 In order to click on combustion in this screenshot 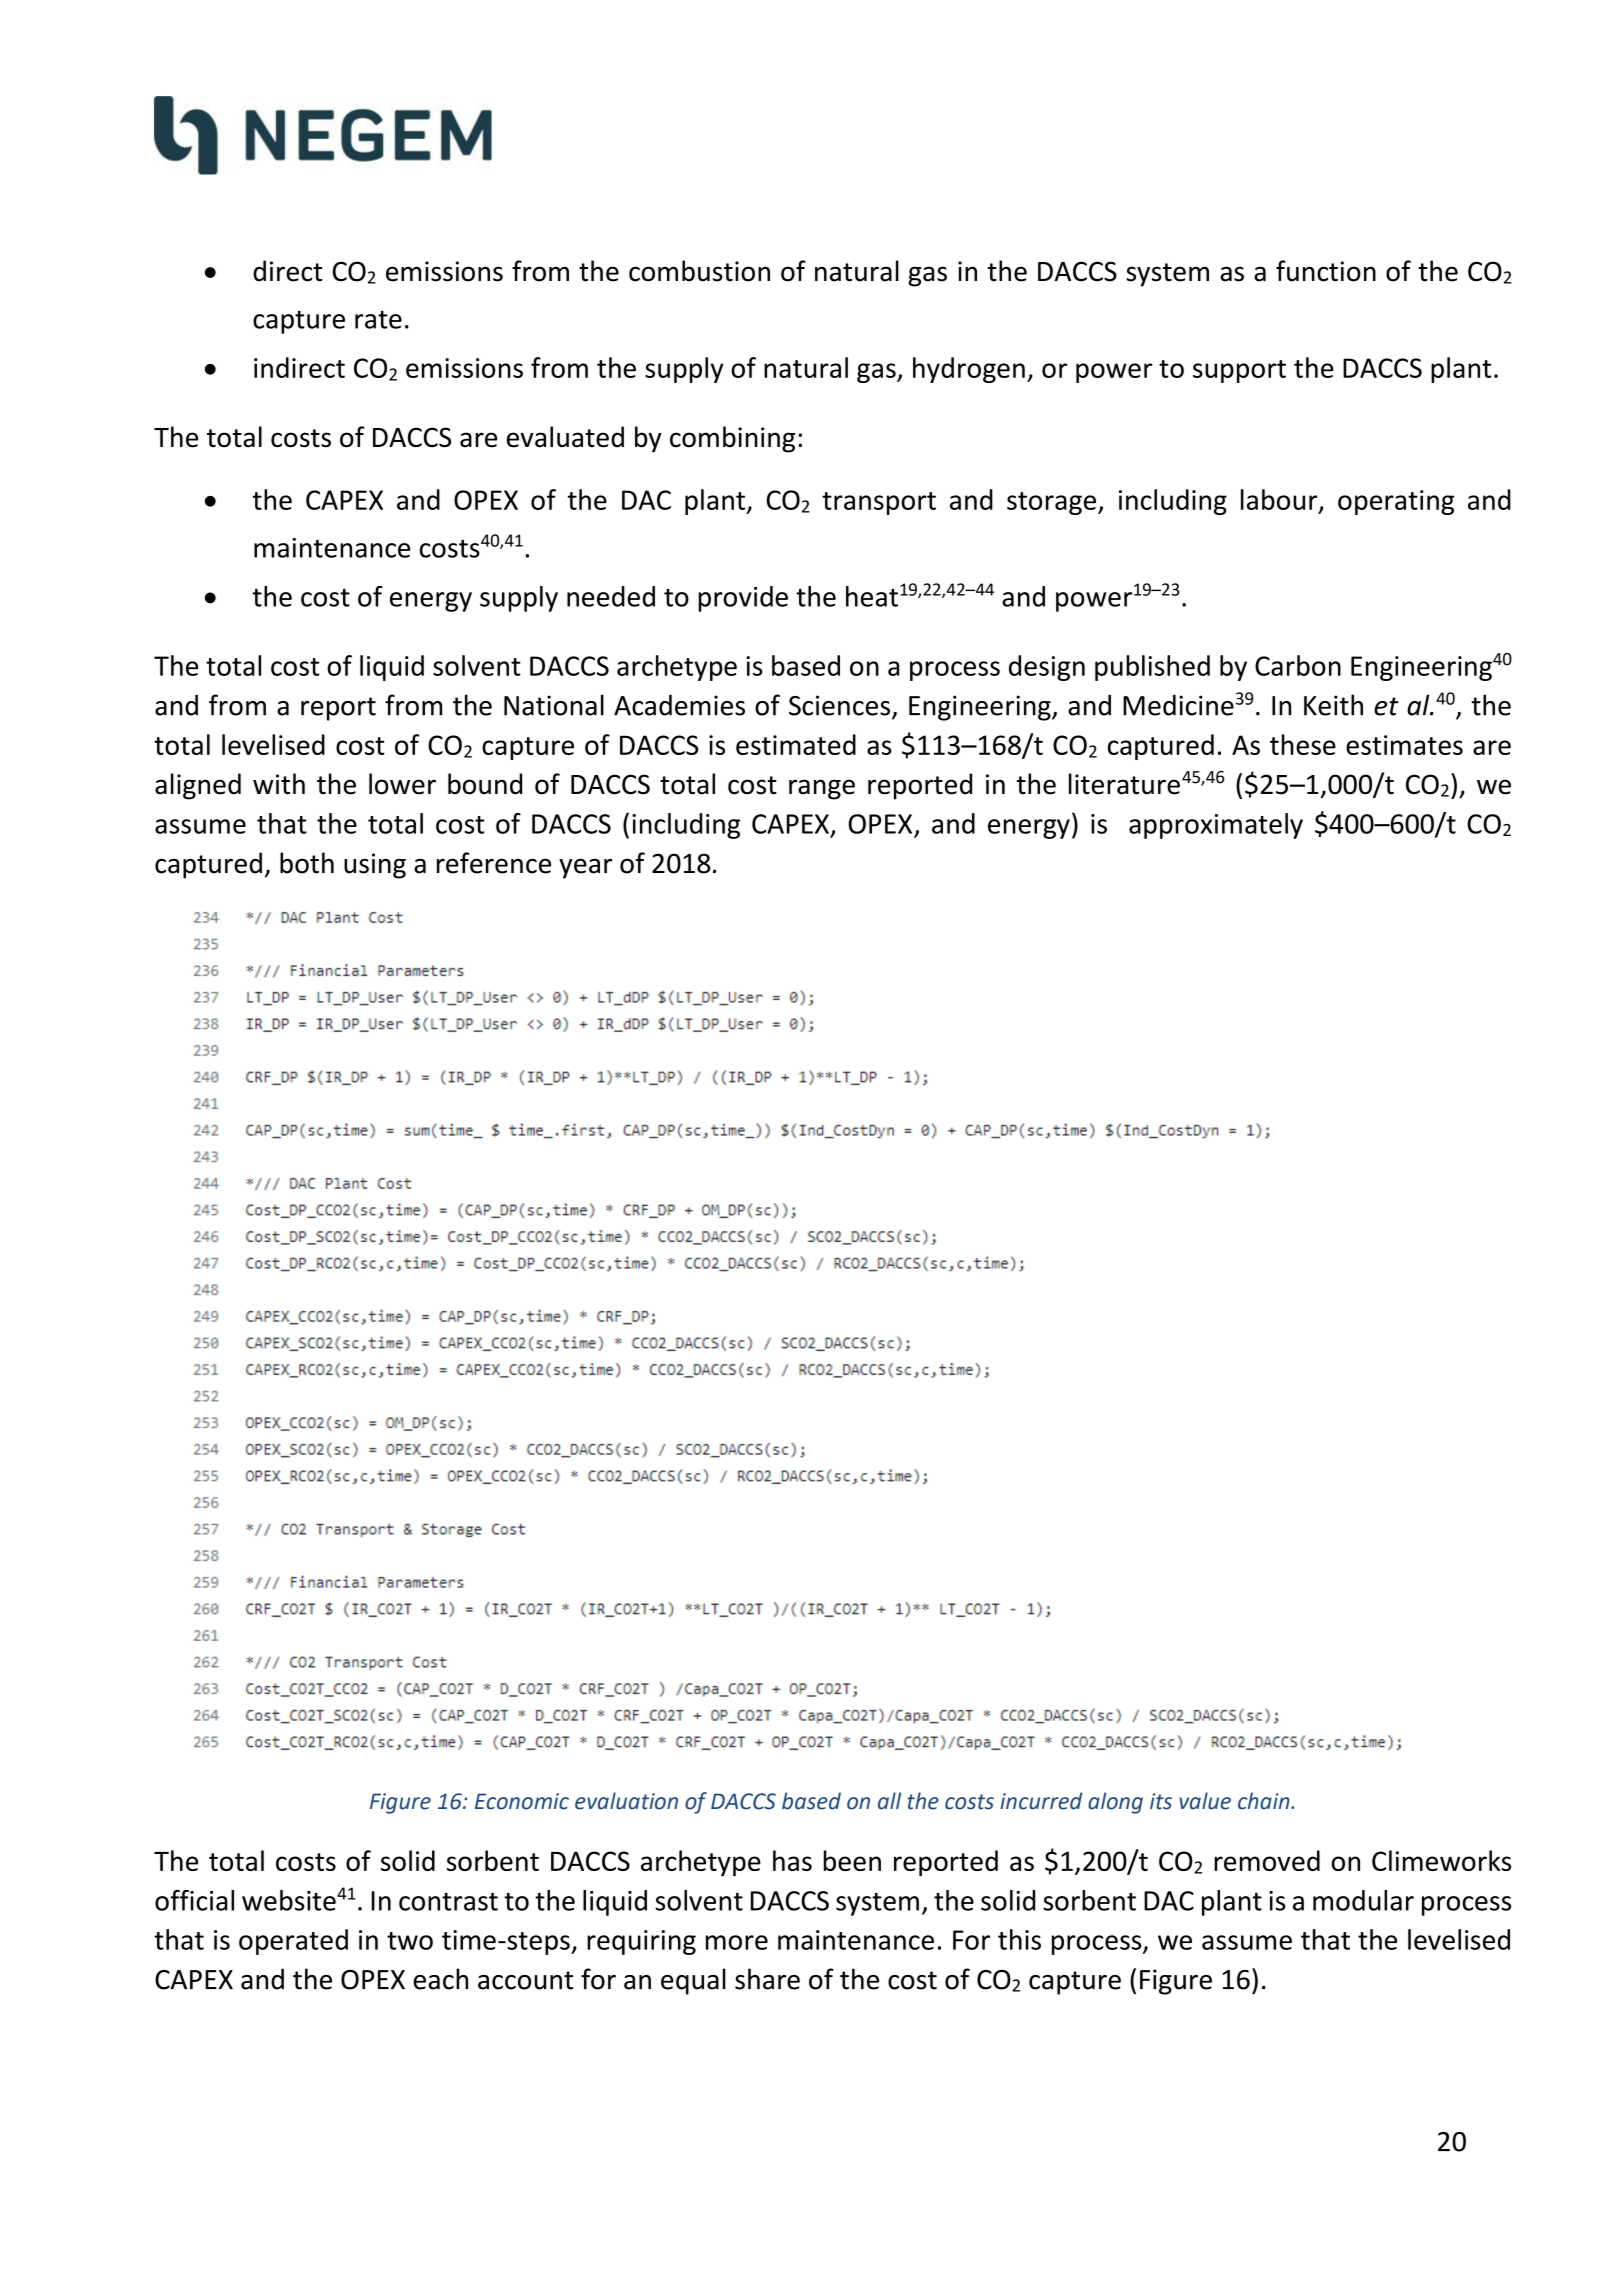, I will do `click(699, 271)`.
